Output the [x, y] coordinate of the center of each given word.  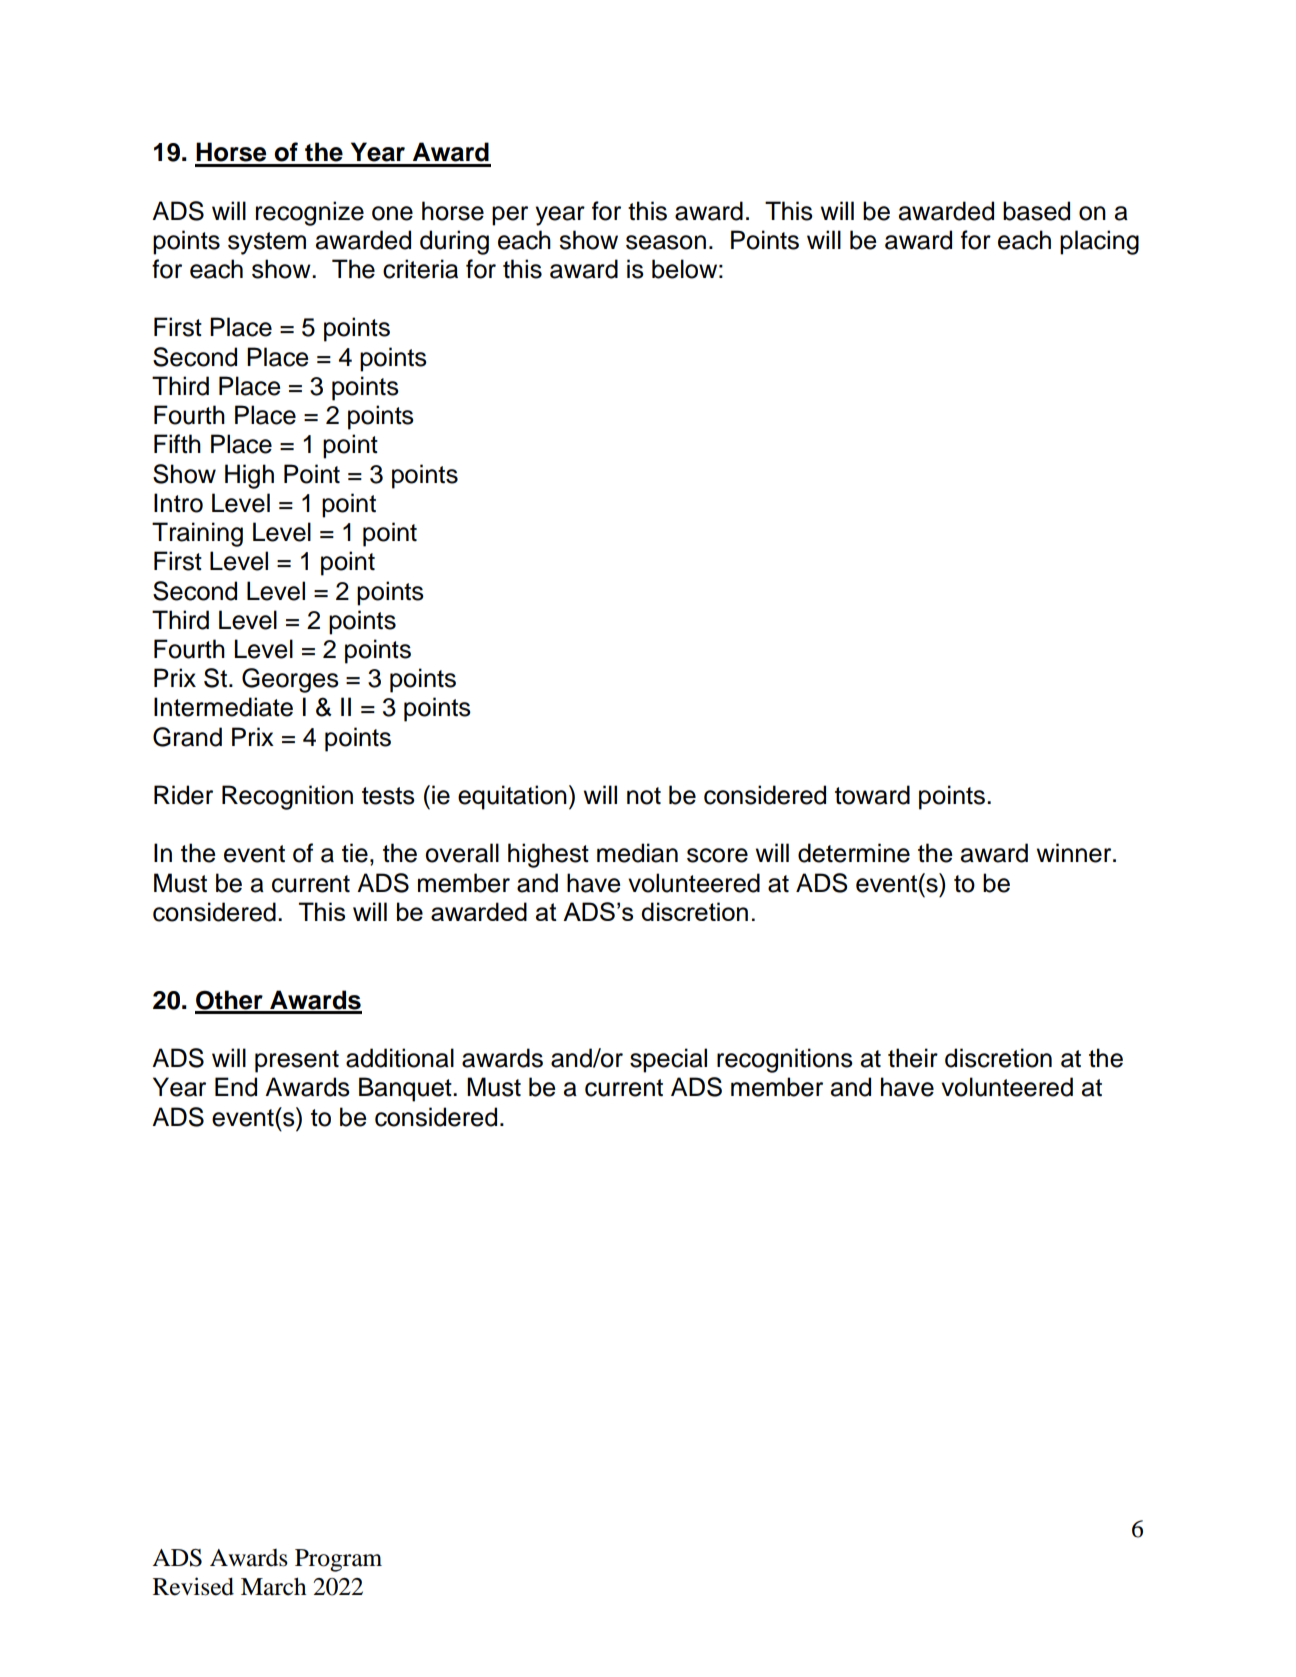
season [666, 242]
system [267, 243]
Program [338, 1560]
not [644, 796]
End [236, 1087]
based [1036, 211]
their [913, 1058]
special [668, 1060]
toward [872, 795]
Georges [290, 680]
